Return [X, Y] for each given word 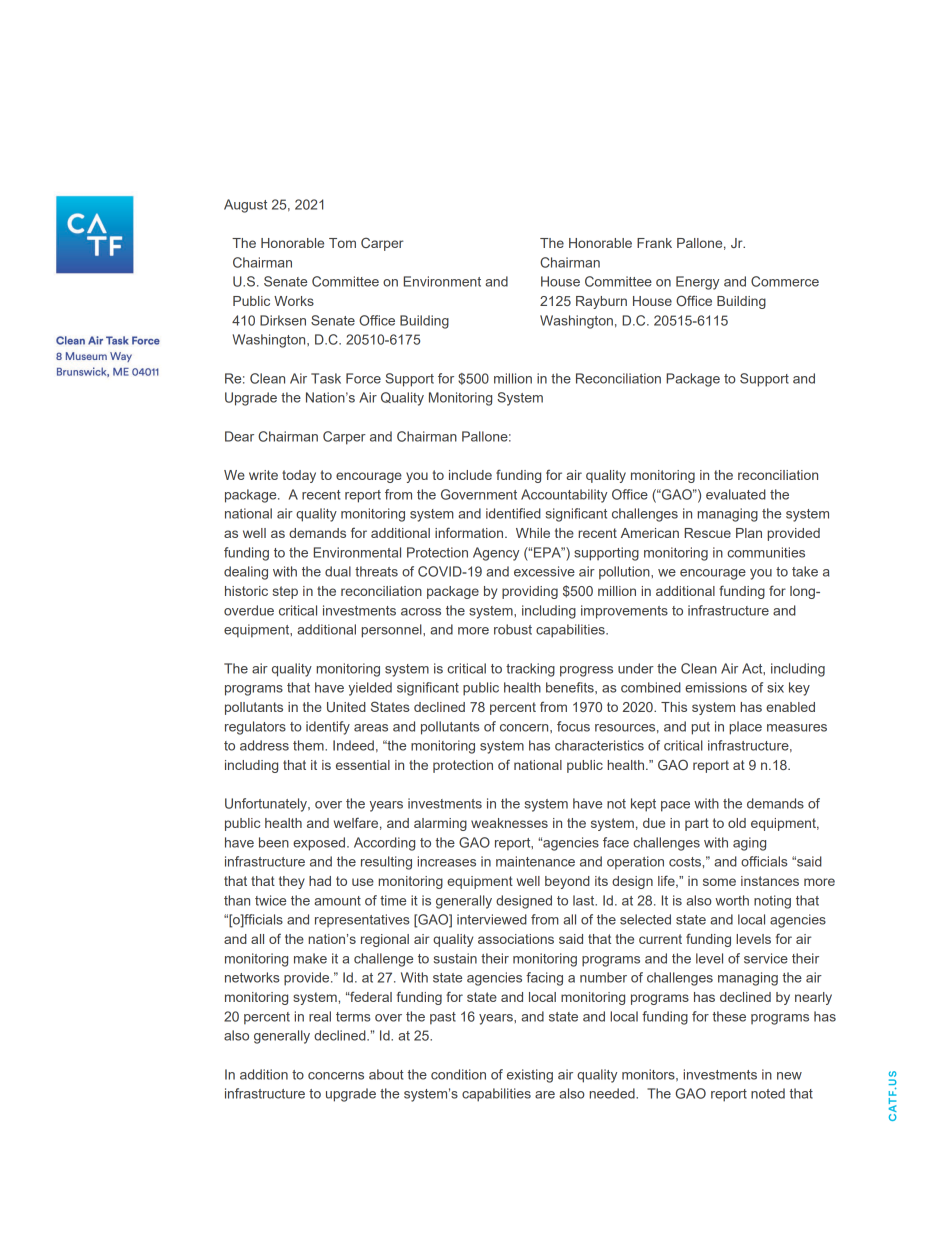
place [745, 728]
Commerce [785, 281]
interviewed [492, 919]
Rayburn [601, 302]
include [470, 475]
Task [326, 378]
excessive [544, 571]
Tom [342, 243]
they [292, 882]
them [309, 745]
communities [766, 552]
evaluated [736, 494]
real [320, 1016]
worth [732, 900]
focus [573, 726]
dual [338, 571]
